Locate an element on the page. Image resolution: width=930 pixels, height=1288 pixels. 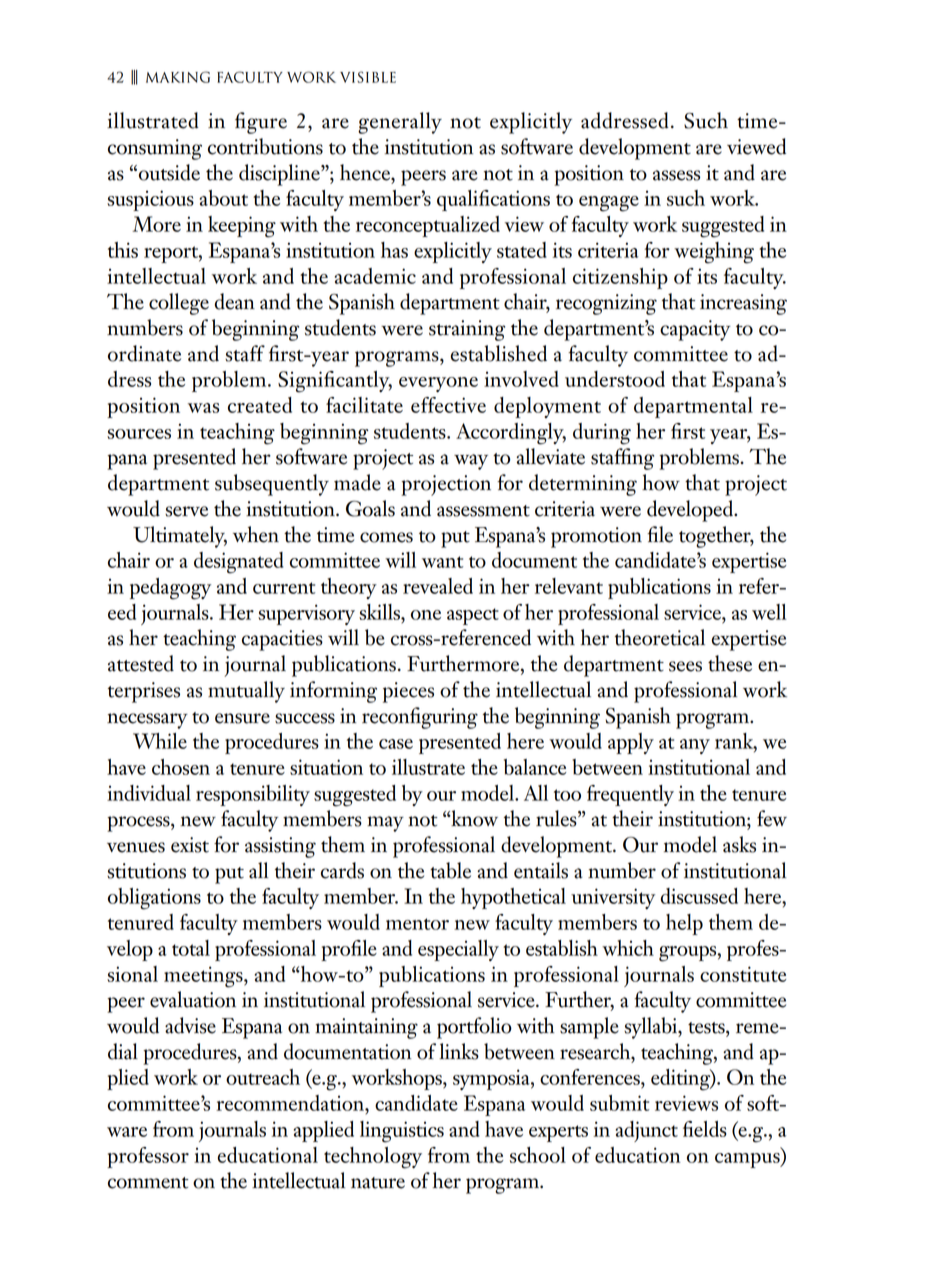
chosen is located at coordinates (181, 767).
